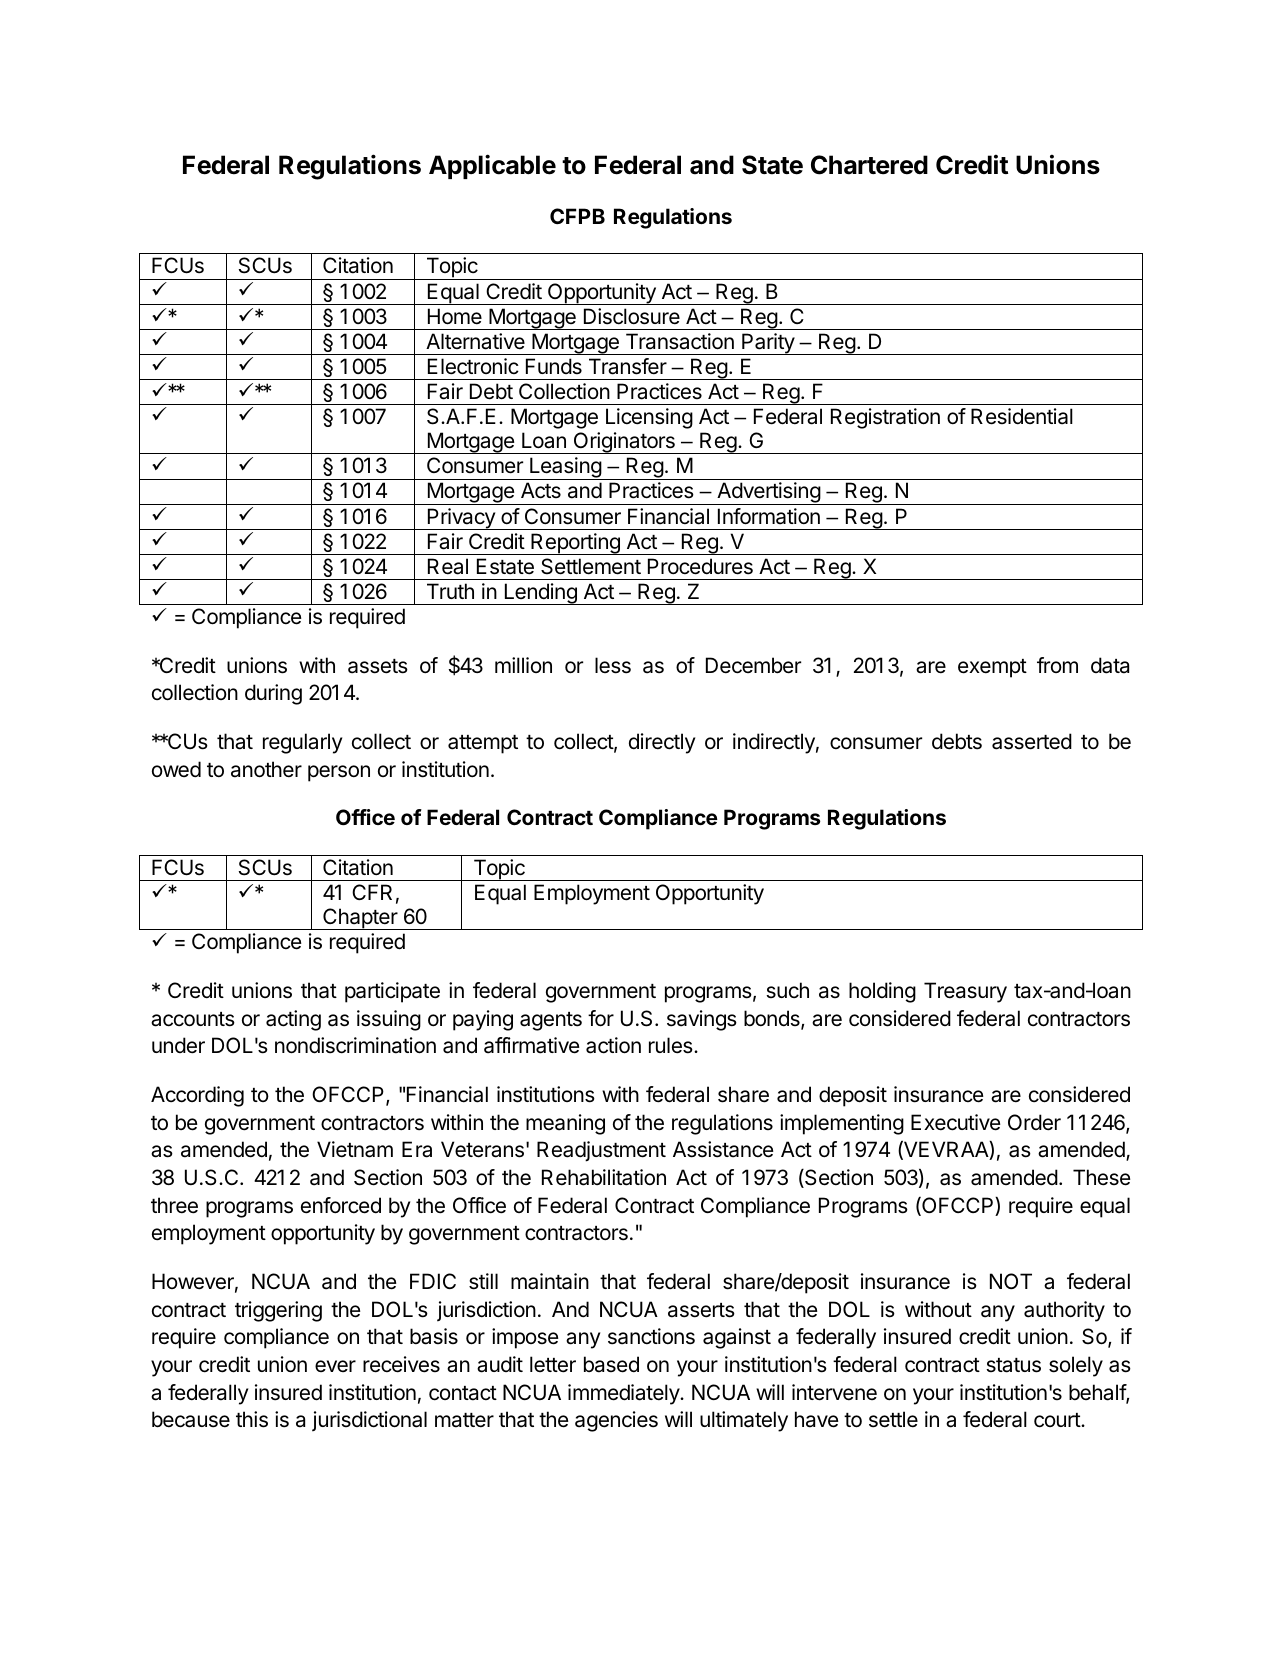  What do you see at coordinates (577, 216) in the screenshot?
I see `CFPB` at bounding box center [577, 216].
